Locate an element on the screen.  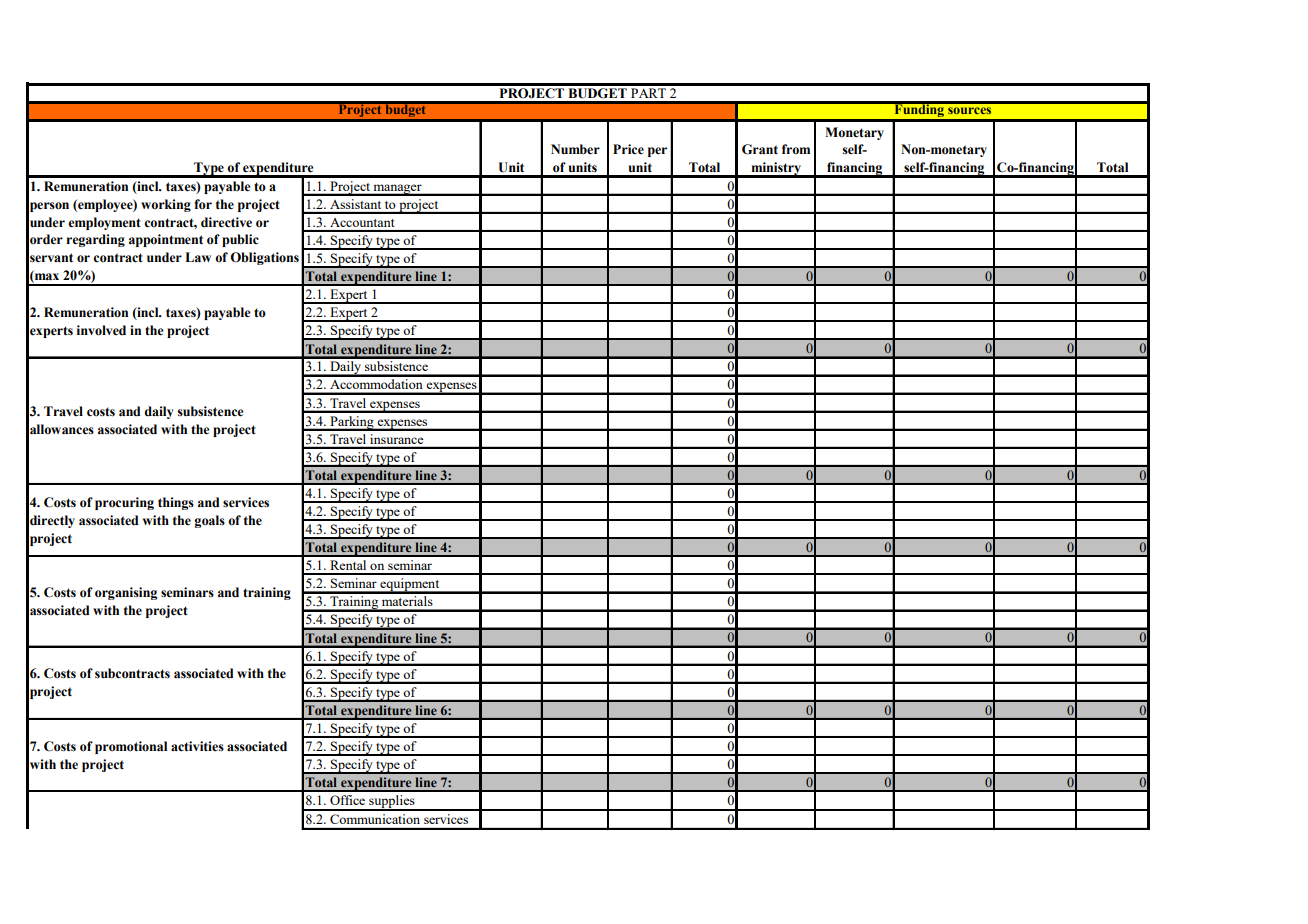
promotional is located at coordinates (131, 747).
